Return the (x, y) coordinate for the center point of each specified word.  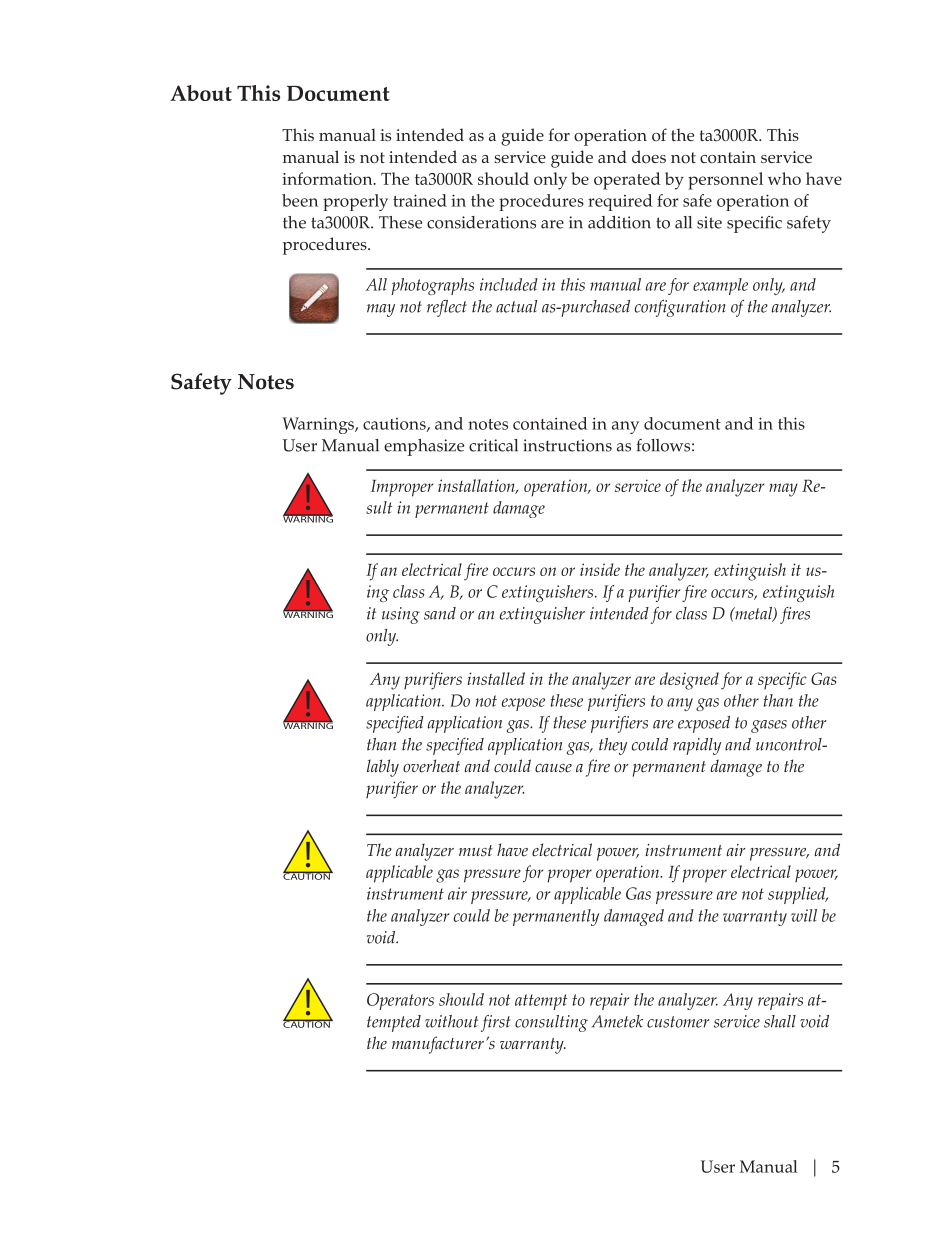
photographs (432, 286)
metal (753, 614)
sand (440, 613)
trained (420, 200)
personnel (725, 181)
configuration (680, 308)
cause (553, 768)
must (476, 851)
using (401, 615)
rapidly (697, 746)
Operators (400, 1001)
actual (516, 306)
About (201, 93)
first (496, 1023)
